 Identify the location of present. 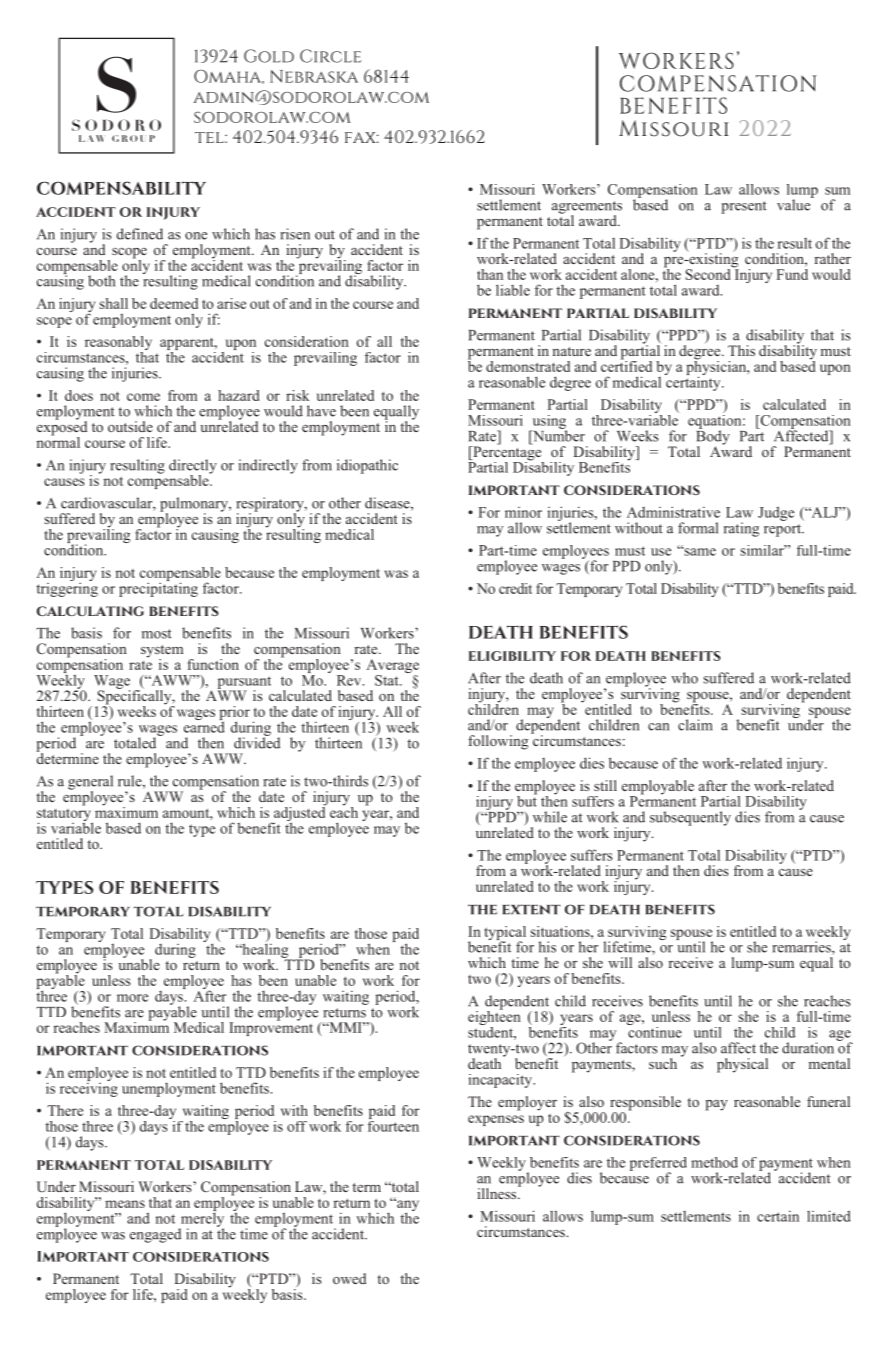
(744, 207).
